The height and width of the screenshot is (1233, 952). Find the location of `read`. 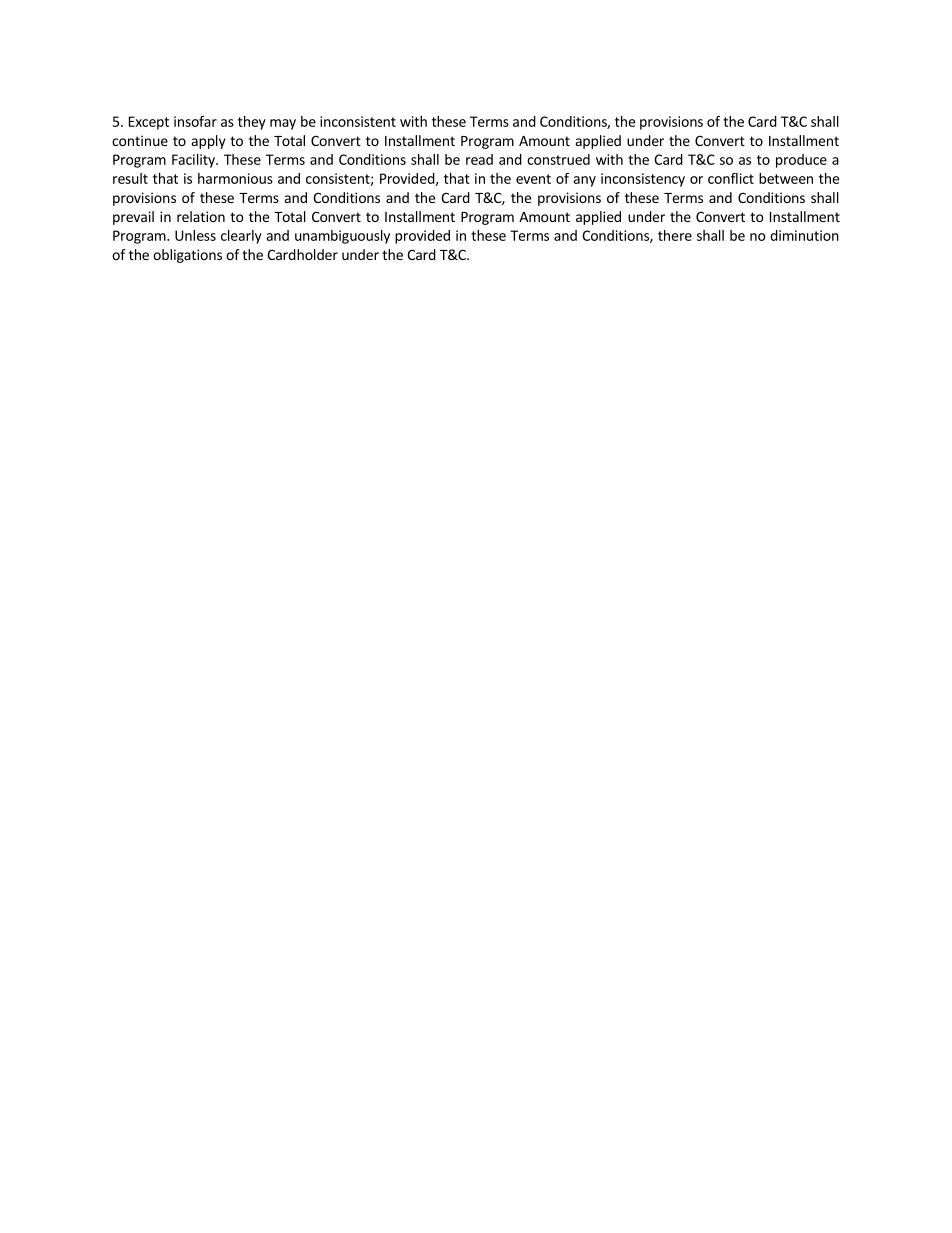

read is located at coordinates (479, 159).
